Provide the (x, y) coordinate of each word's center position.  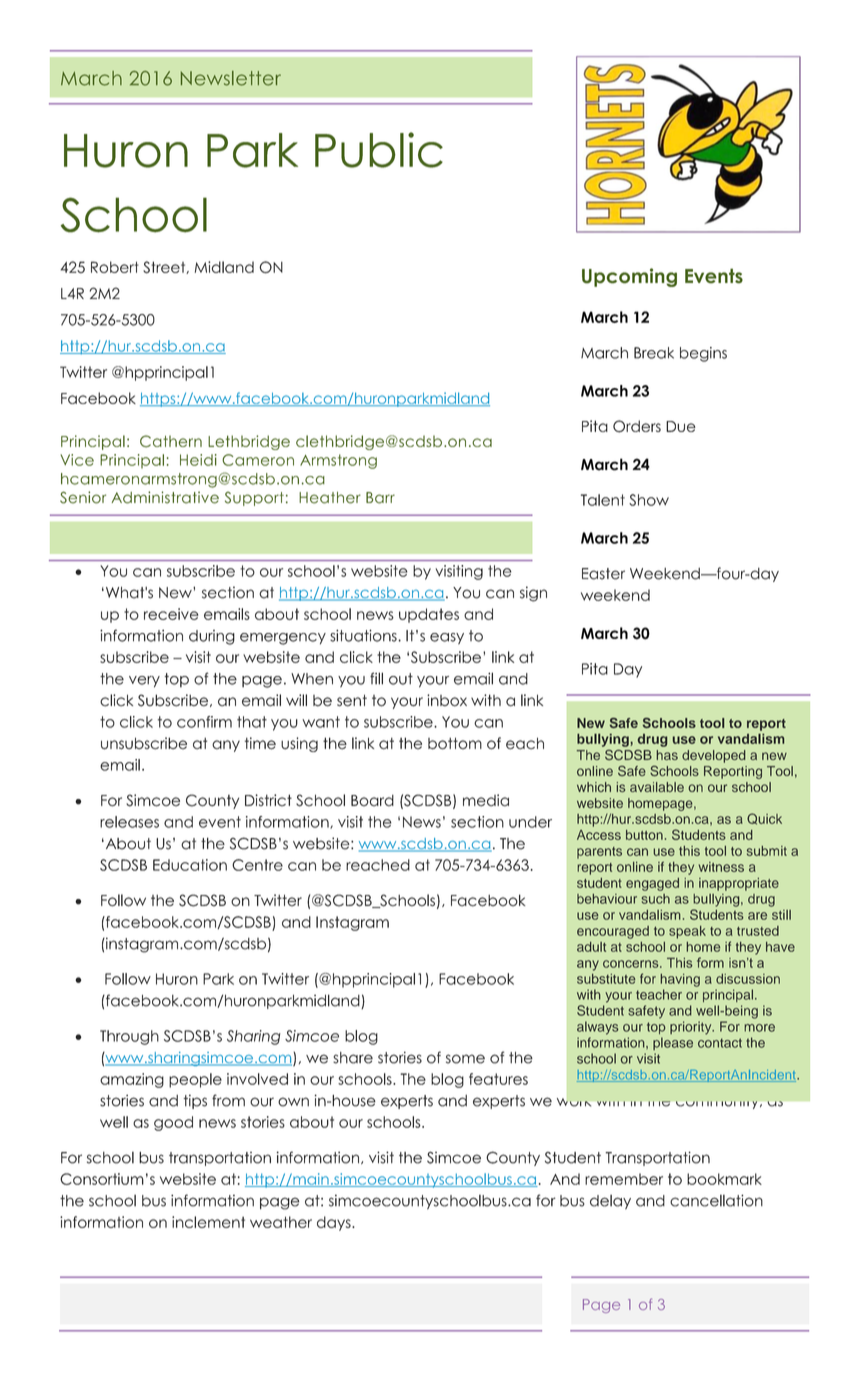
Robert (115, 267)
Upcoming (629, 277)
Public (379, 150)
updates (429, 615)
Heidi (198, 460)
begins (703, 354)
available (657, 787)
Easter (603, 574)
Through (129, 1037)
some (465, 1059)
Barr (380, 498)
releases (129, 822)
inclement (208, 1222)
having (680, 980)
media (486, 800)
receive (171, 614)
